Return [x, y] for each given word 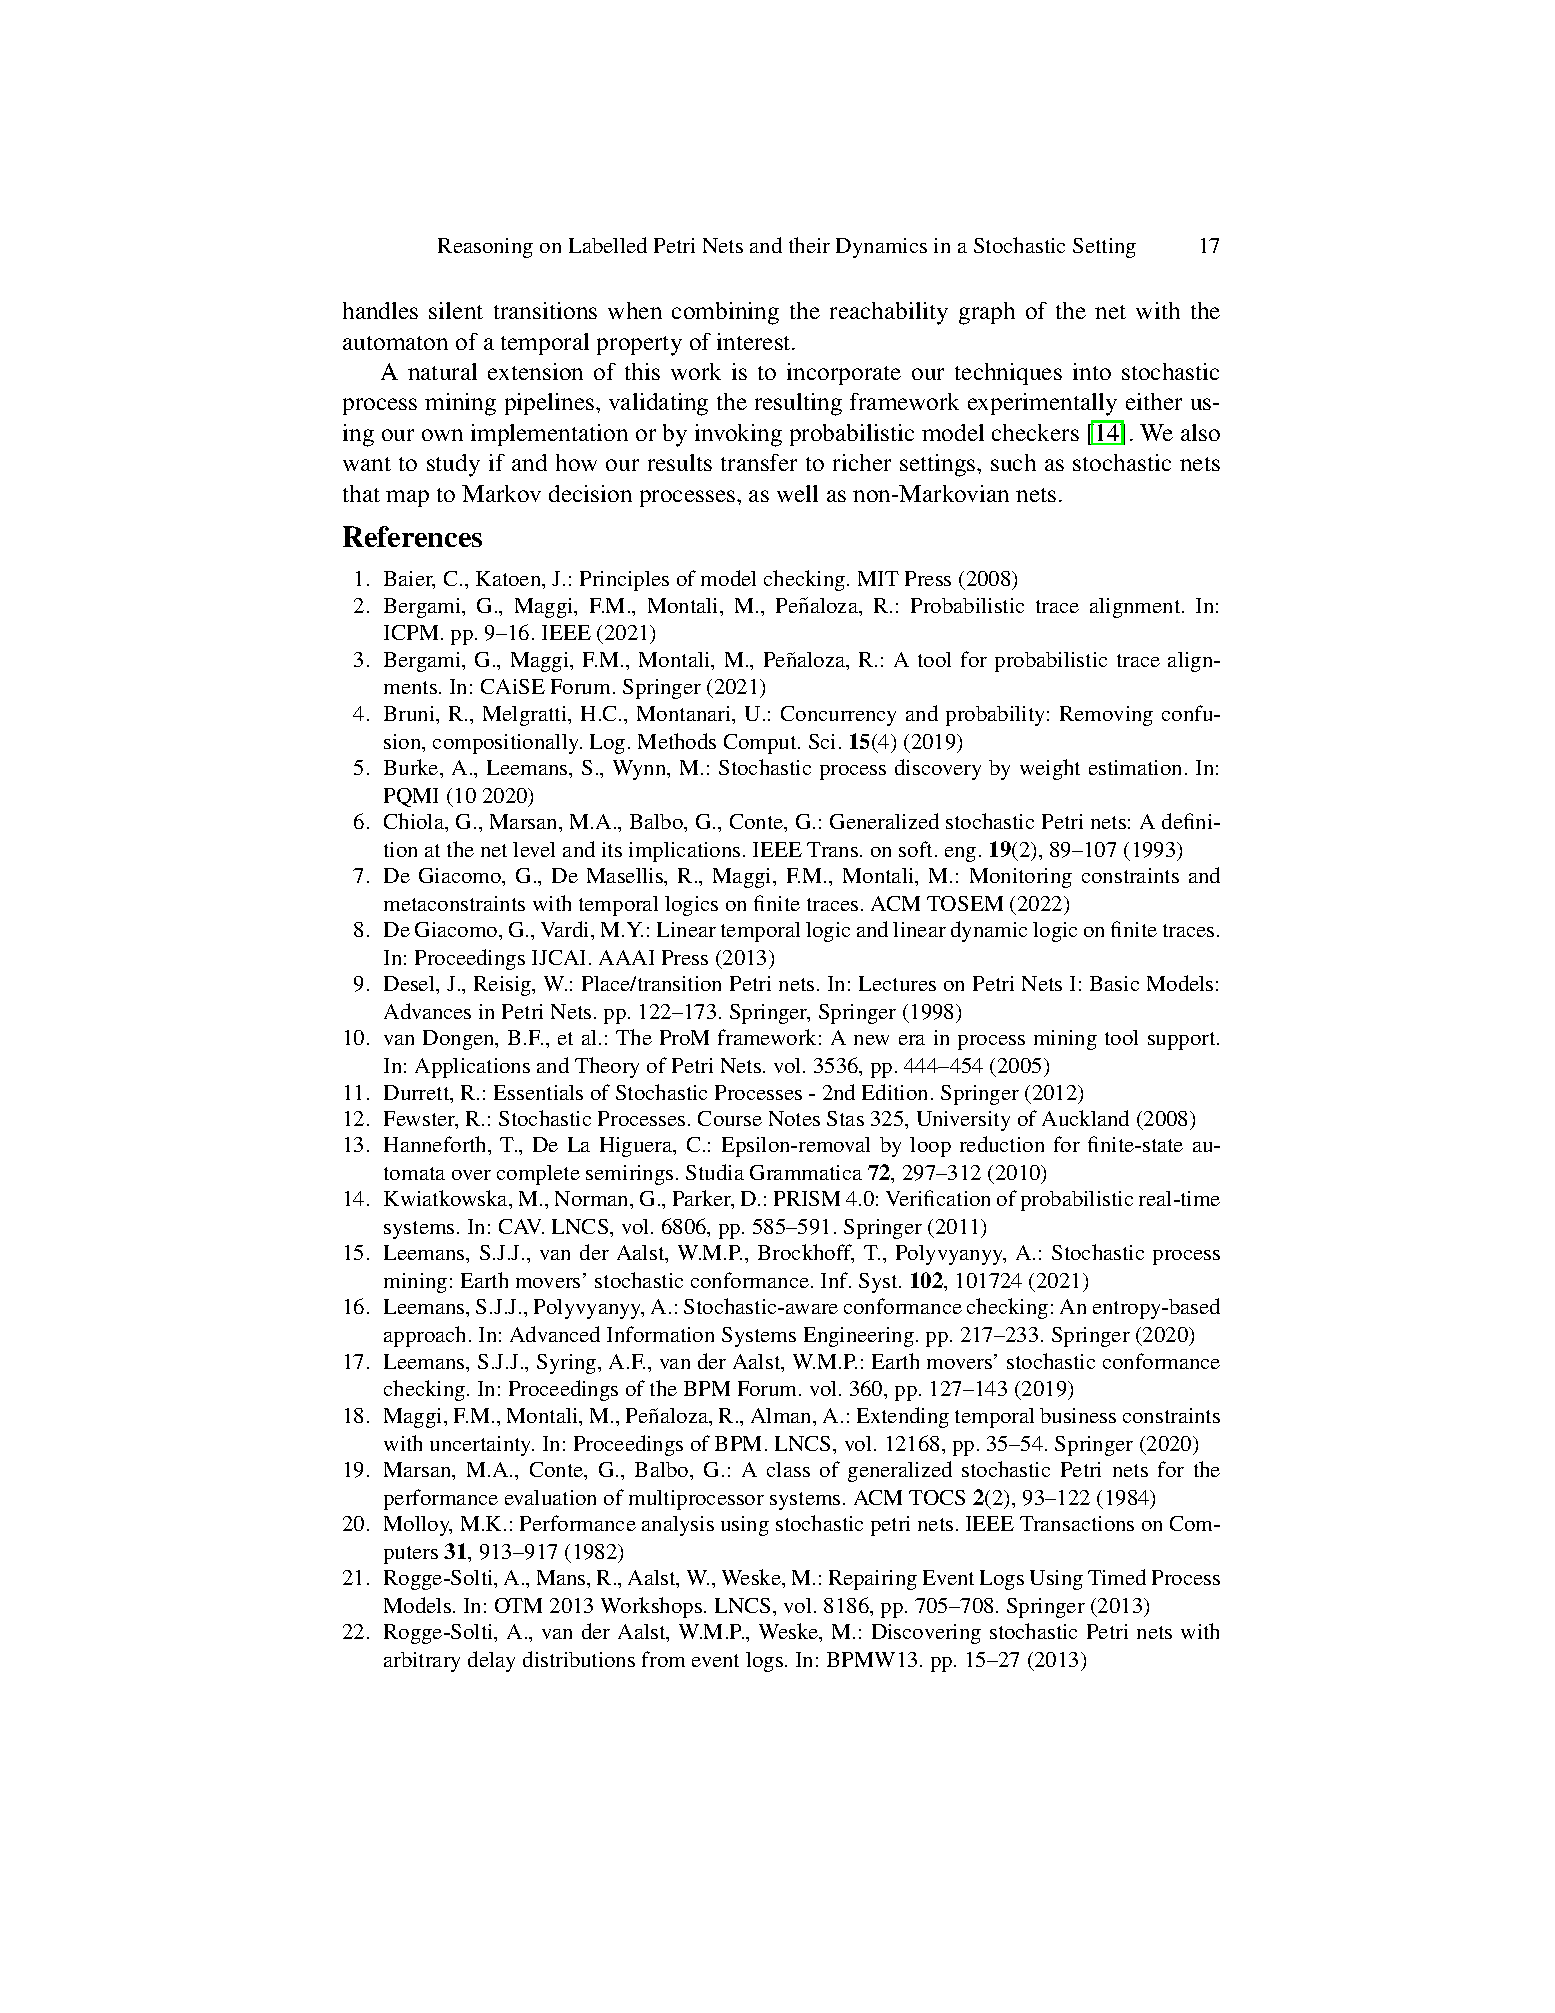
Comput [761, 744]
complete [538, 1175]
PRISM [807, 1198]
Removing [1106, 716]
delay [491, 1661]
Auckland [1085, 1118]
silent [456, 310]
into [1092, 371]
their [809, 245]
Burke [412, 767]
